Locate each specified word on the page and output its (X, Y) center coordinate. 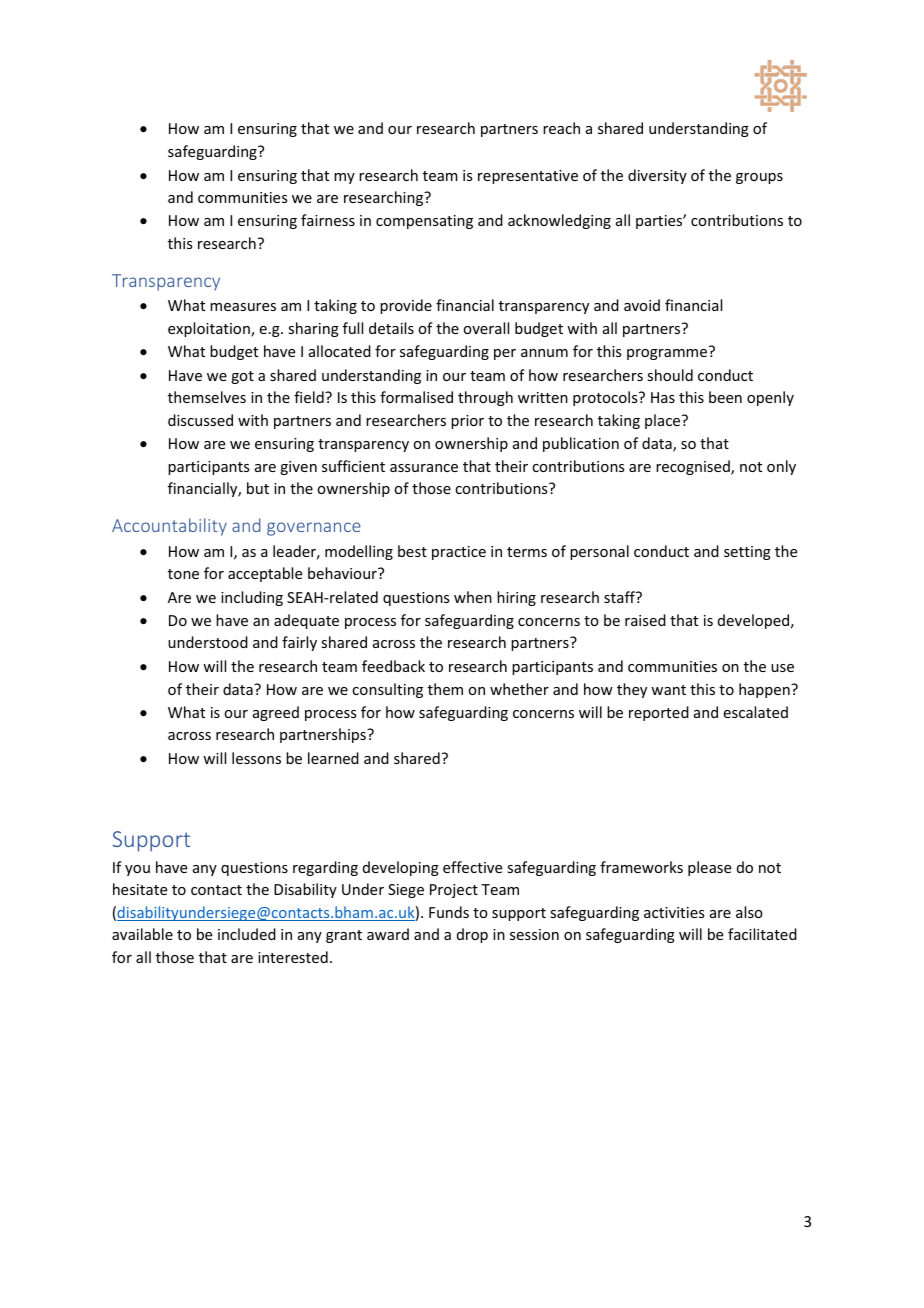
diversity (657, 176)
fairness (328, 220)
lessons (256, 758)
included (247, 934)
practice (459, 553)
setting (747, 553)
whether (519, 689)
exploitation (210, 329)
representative (528, 177)
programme (667, 354)
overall (486, 328)
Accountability (169, 527)
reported (659, 713)
